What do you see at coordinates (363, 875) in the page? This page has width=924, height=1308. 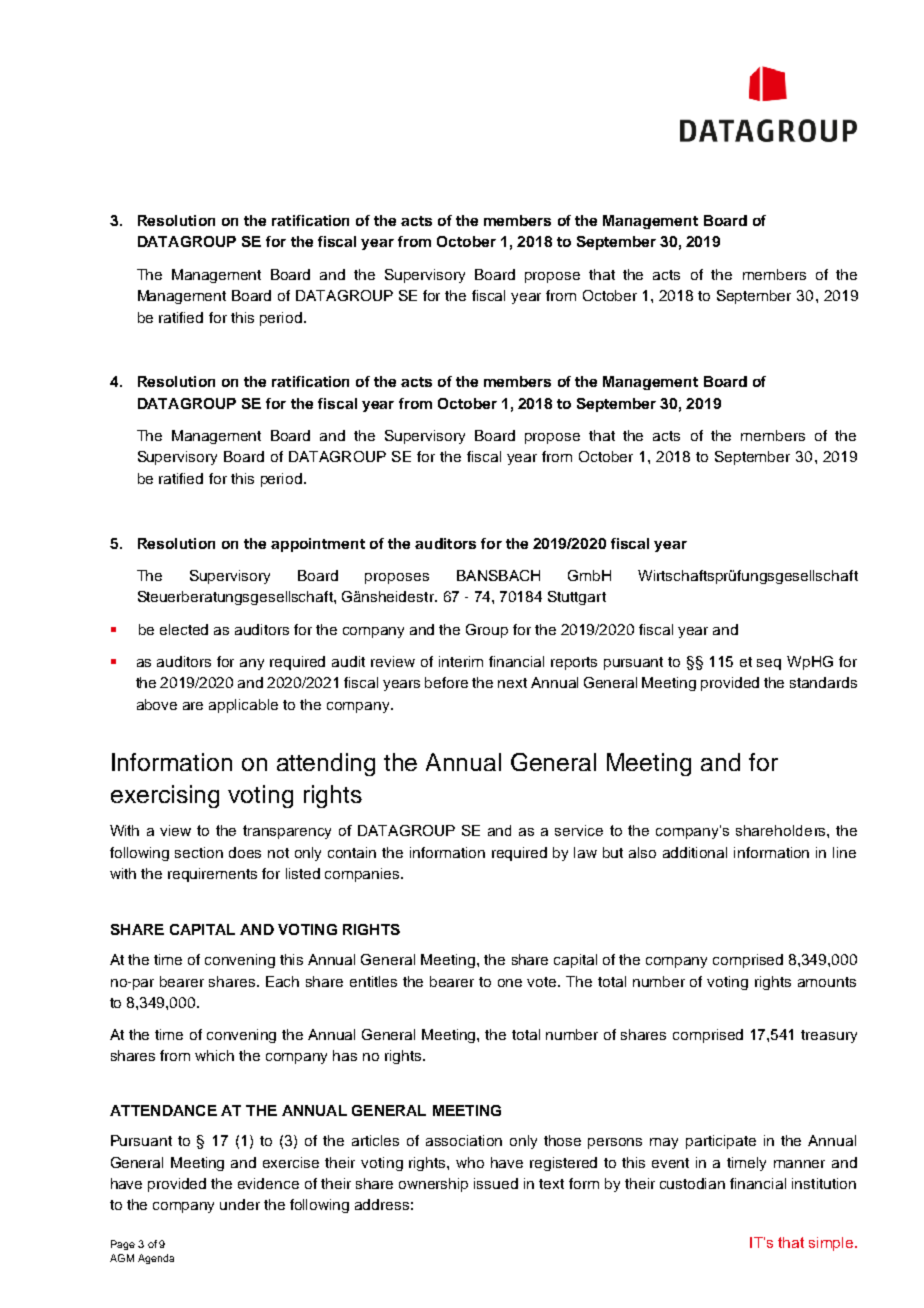 I see `companies` at bounding box center [363, 875].
